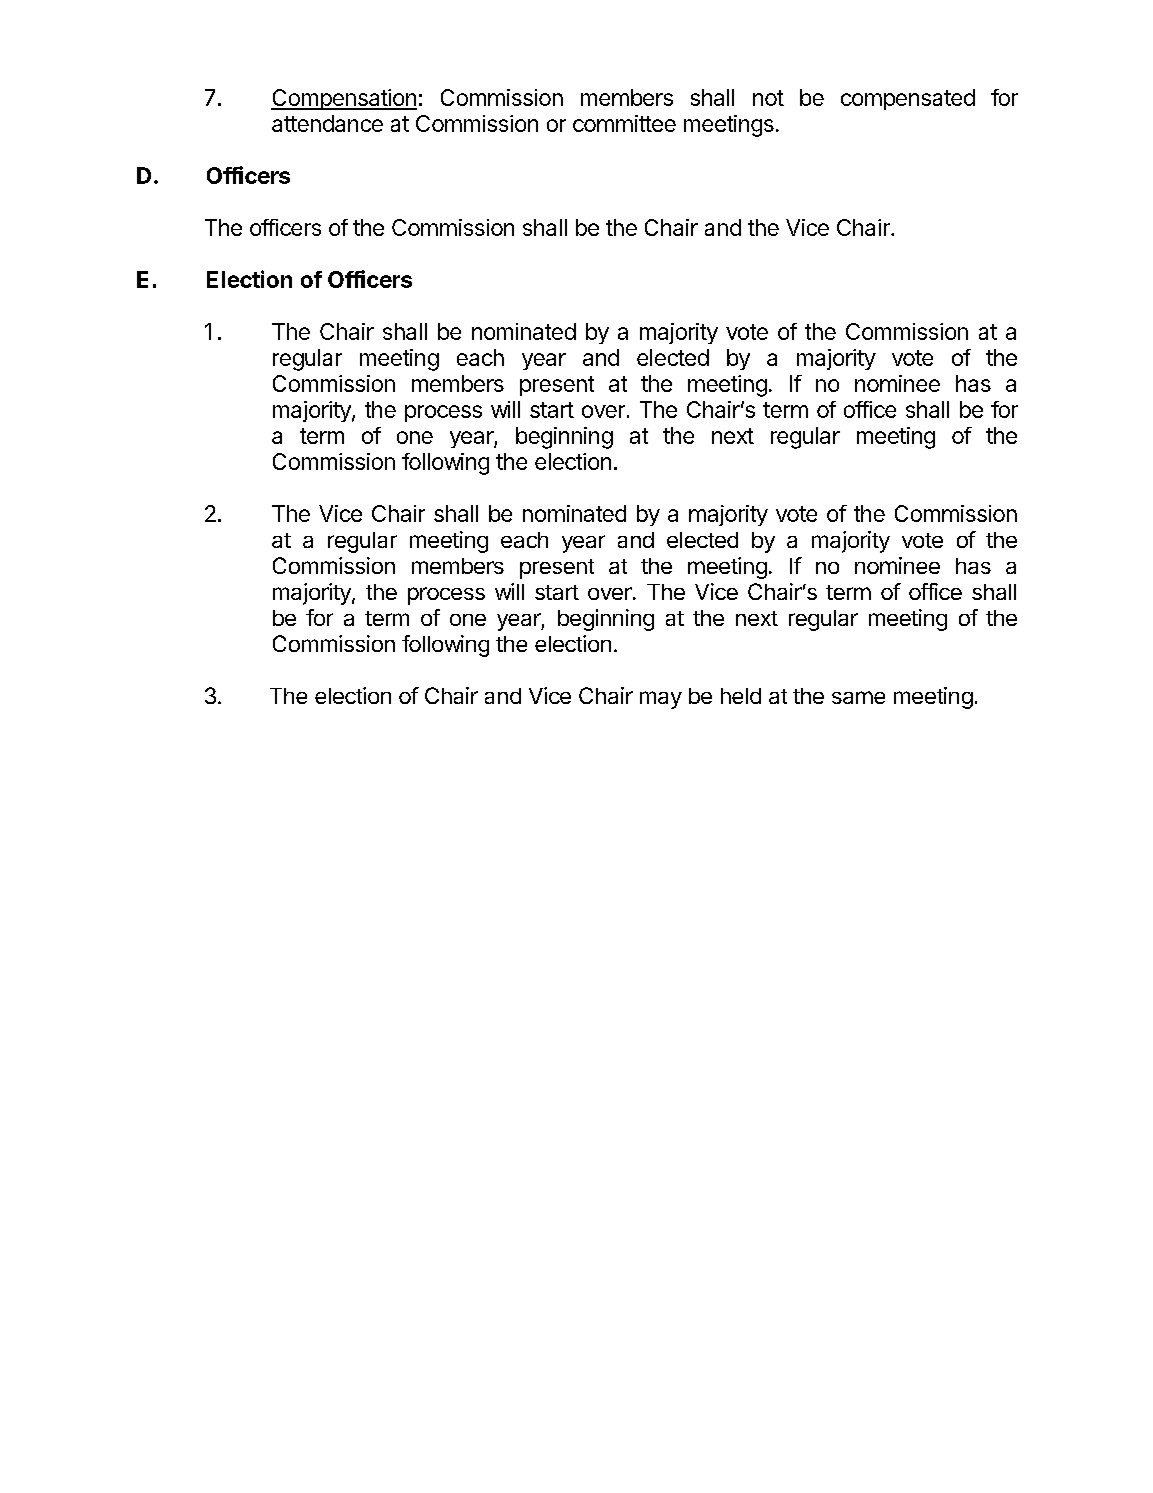 This screenshot has height=1493, width=1153. I want to click on Compensation, so click(344, 99).
